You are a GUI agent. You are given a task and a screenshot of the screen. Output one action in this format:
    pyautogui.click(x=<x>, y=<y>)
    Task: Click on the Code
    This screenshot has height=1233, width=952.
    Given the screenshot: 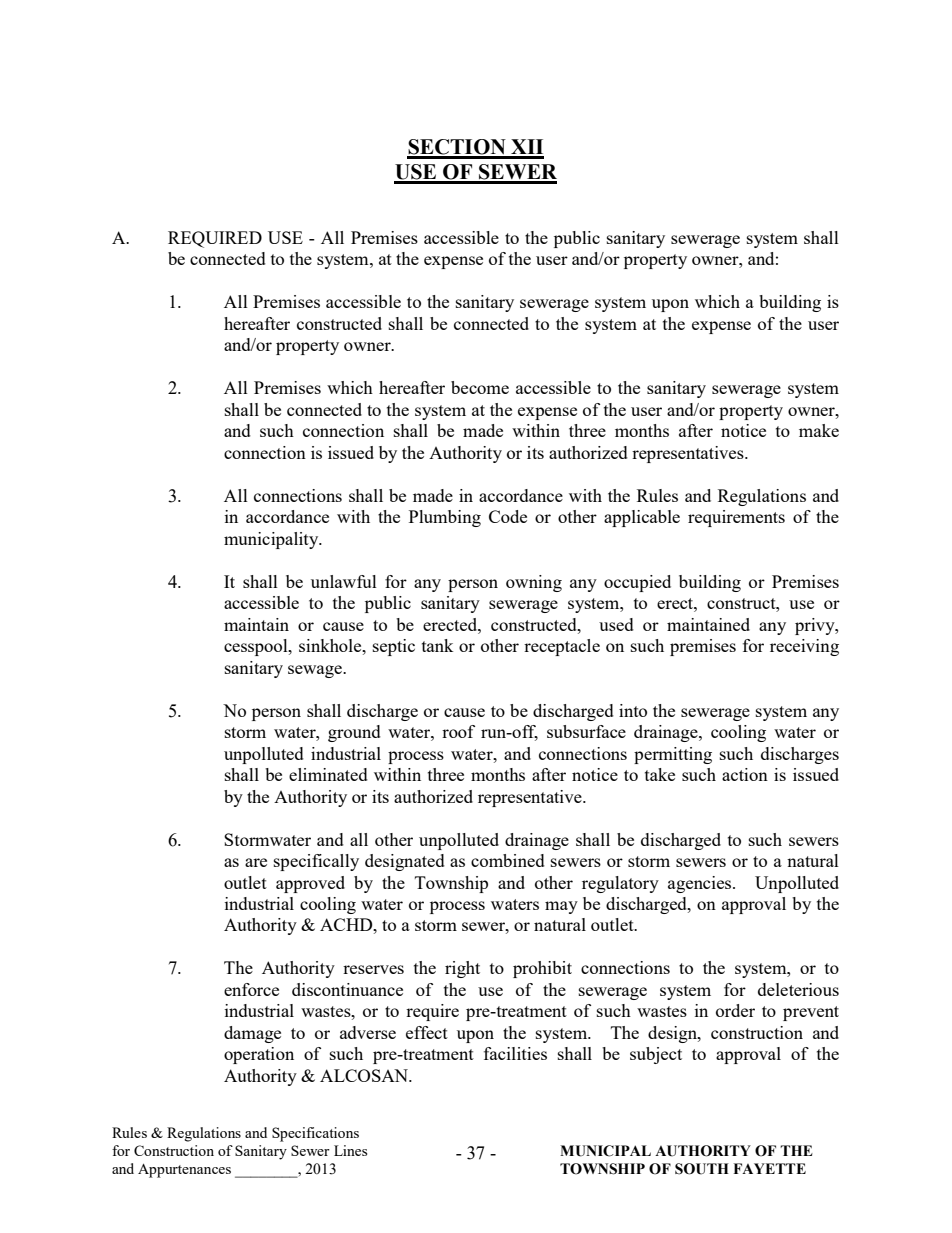 What is the action you would take?
    pyautogui.click(x=508, y=516)
